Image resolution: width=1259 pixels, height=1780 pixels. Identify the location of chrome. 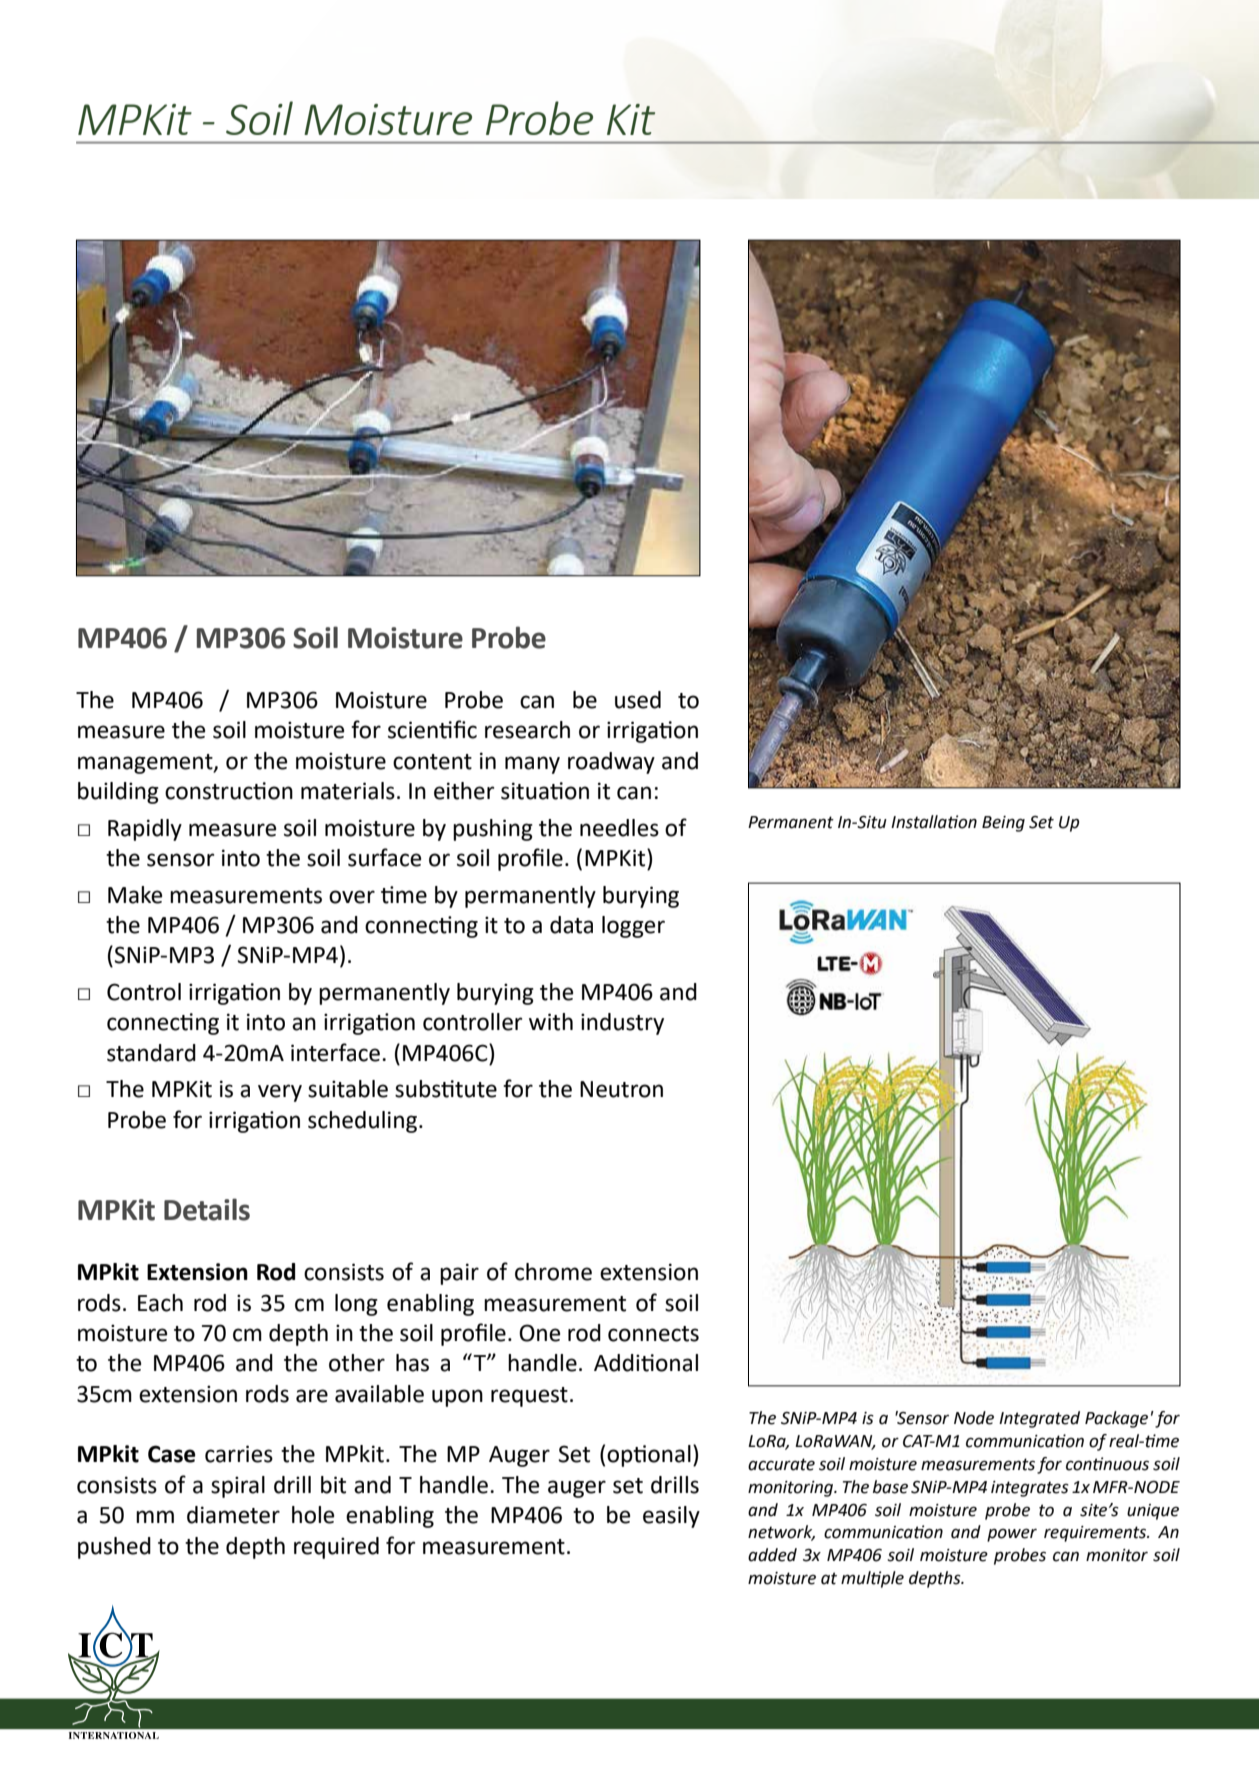
(553, 1272).
